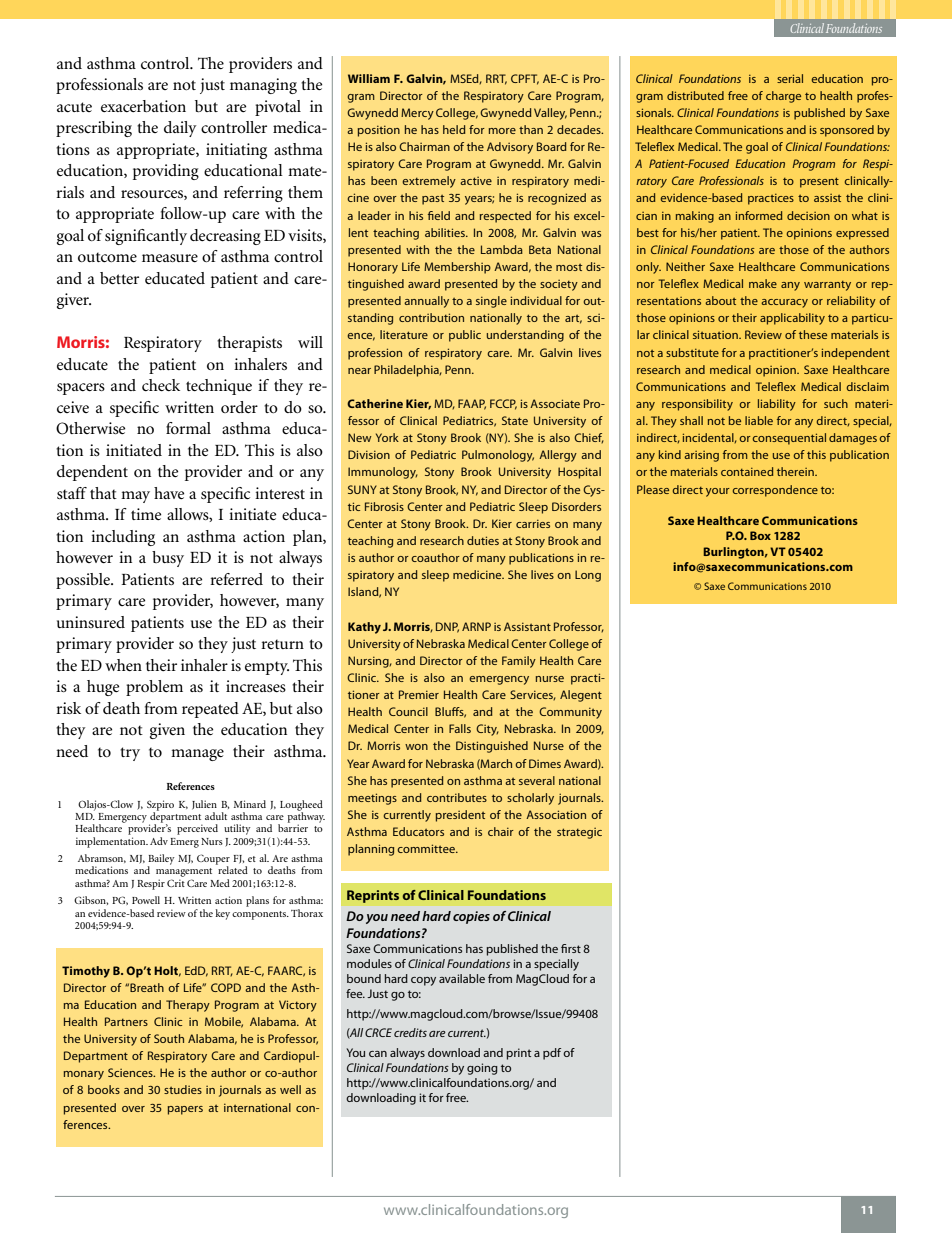 This screenshot has width=952, height=1233. Describe the element at coordinates (783, 97) in the screenshot. I see `charge` at that location.
